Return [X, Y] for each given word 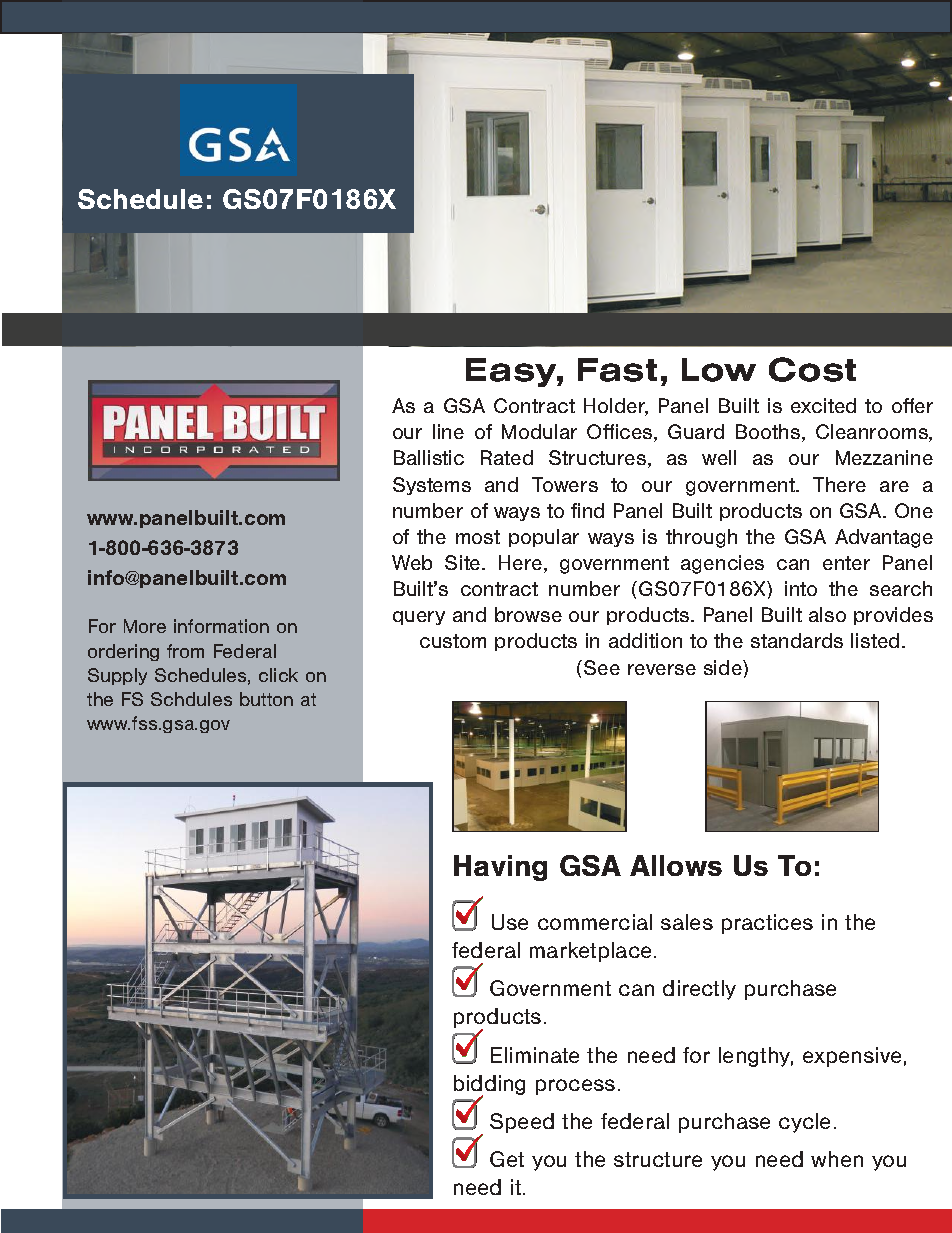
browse [528, 614]
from [185, 651]
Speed [522, 1123]
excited [823, 405]
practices [767, 924]
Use [510, 922]
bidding [489, 1086]
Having [500, 868]
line [448, 431]
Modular [539, 431]
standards [797, 640]
